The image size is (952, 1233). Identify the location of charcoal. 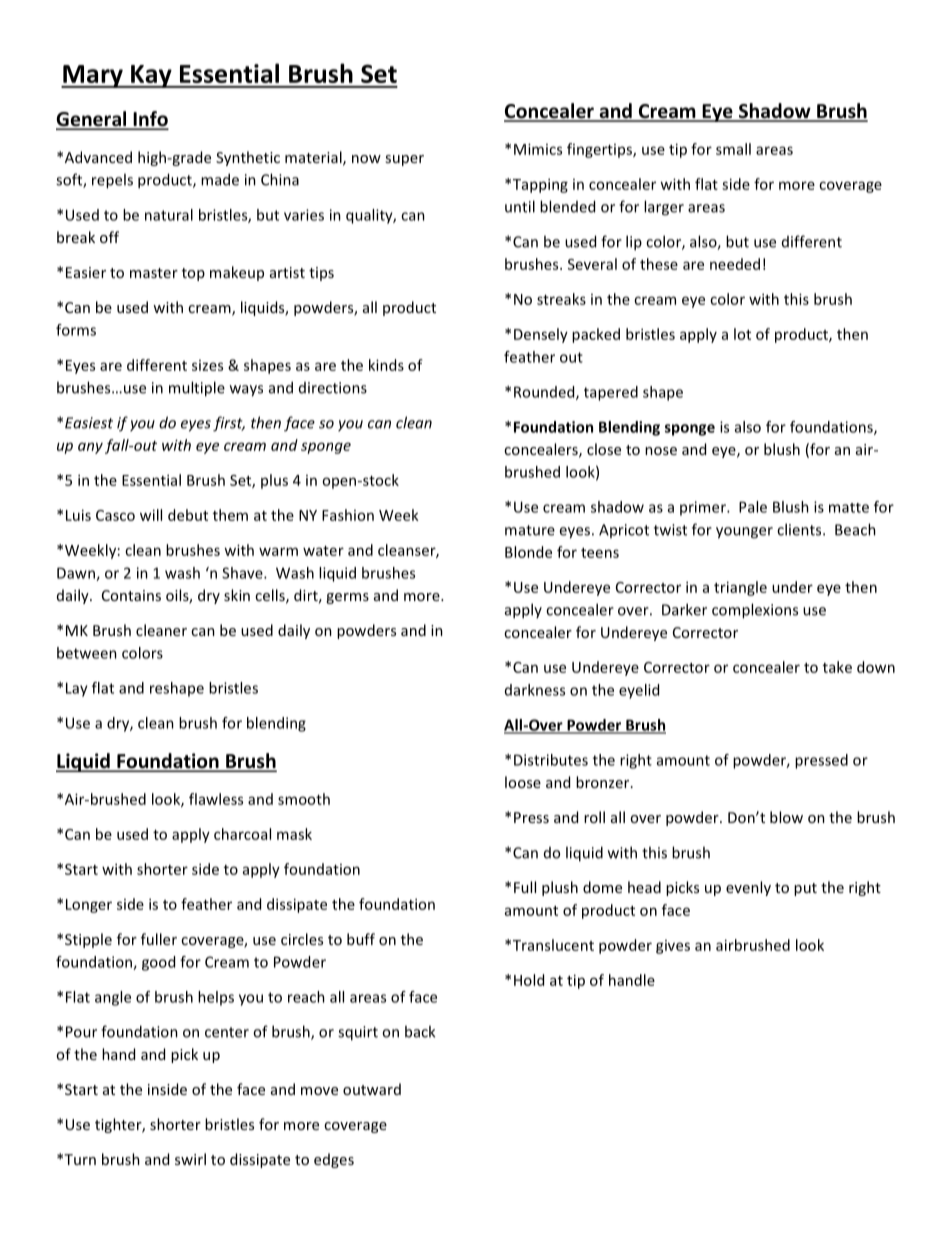
(242, 834).
